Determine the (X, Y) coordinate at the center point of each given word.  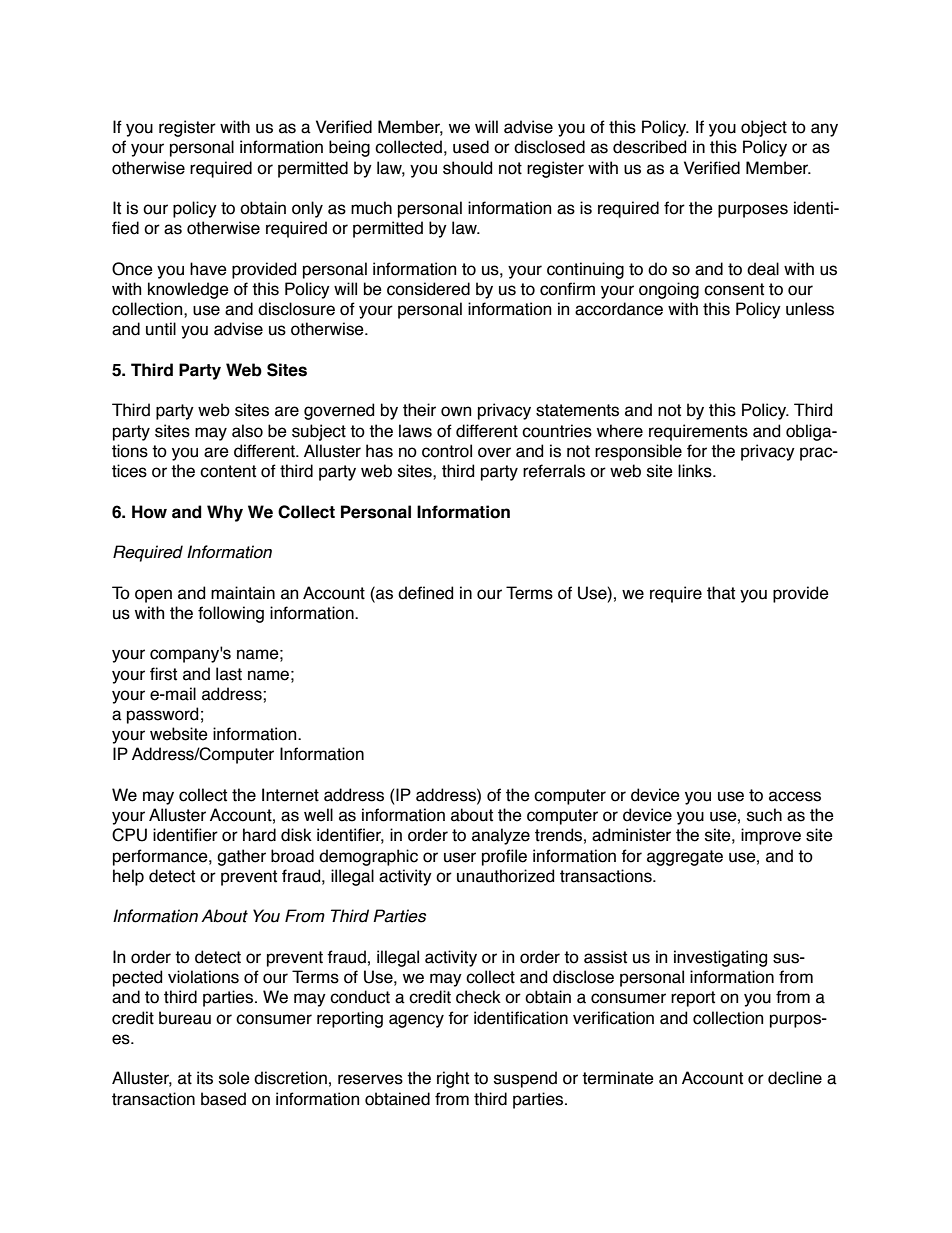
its (205, 1078)
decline (795, 1078)
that (721, 593)
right (453, 1079)
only (307, 209)
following (231, 614)
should (467, 168)
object (764, 128)
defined (425, 593)
